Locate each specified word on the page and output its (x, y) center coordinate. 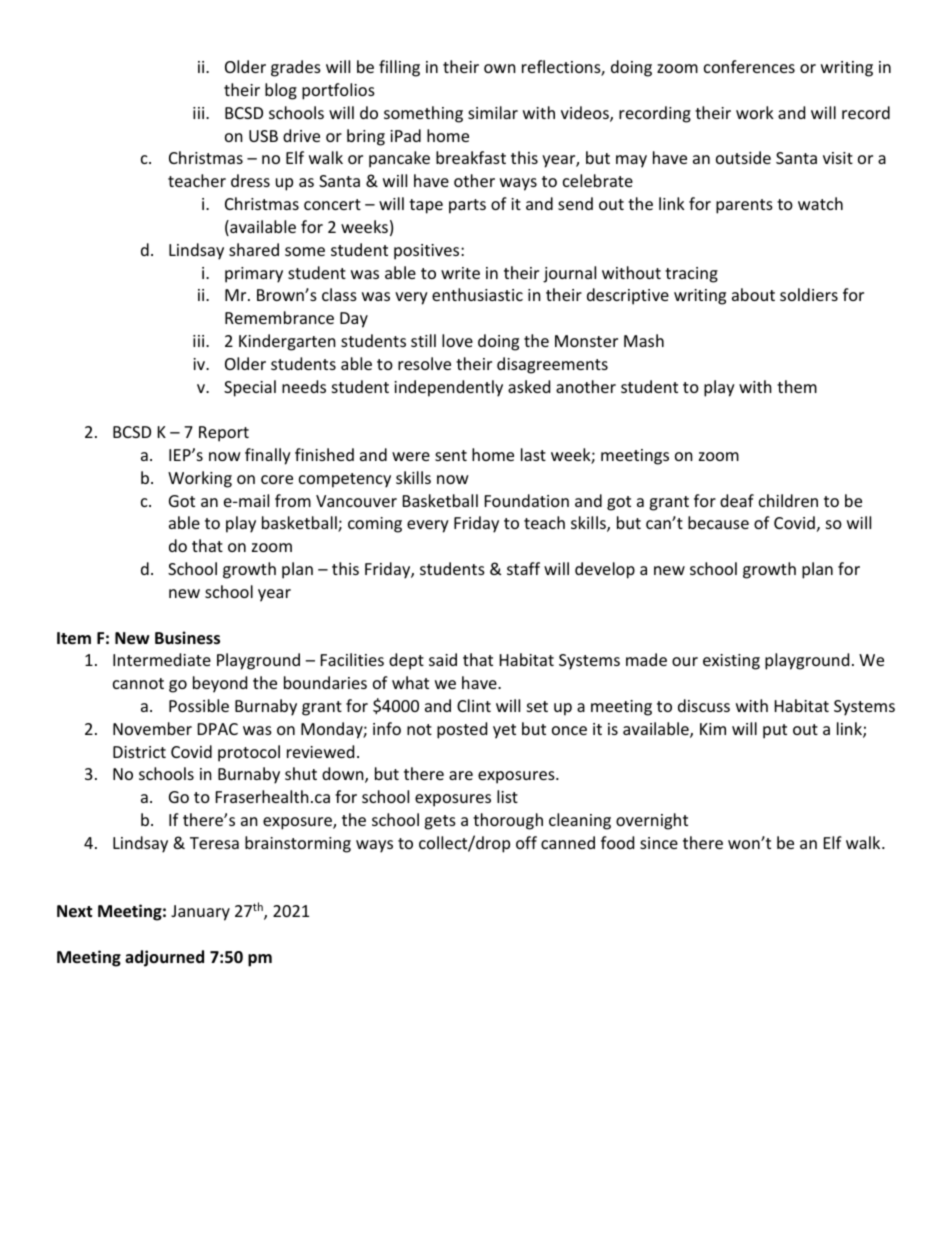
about (753, 294)
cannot (138, 683)
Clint (474, 705)
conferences (749, 66)
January (200, 913)
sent (451, 455)
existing (731, 662)
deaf (737, 500)
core (277, 479)
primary (254, 275)
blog (281, 91)
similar (493, 112)
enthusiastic (477, 294)
